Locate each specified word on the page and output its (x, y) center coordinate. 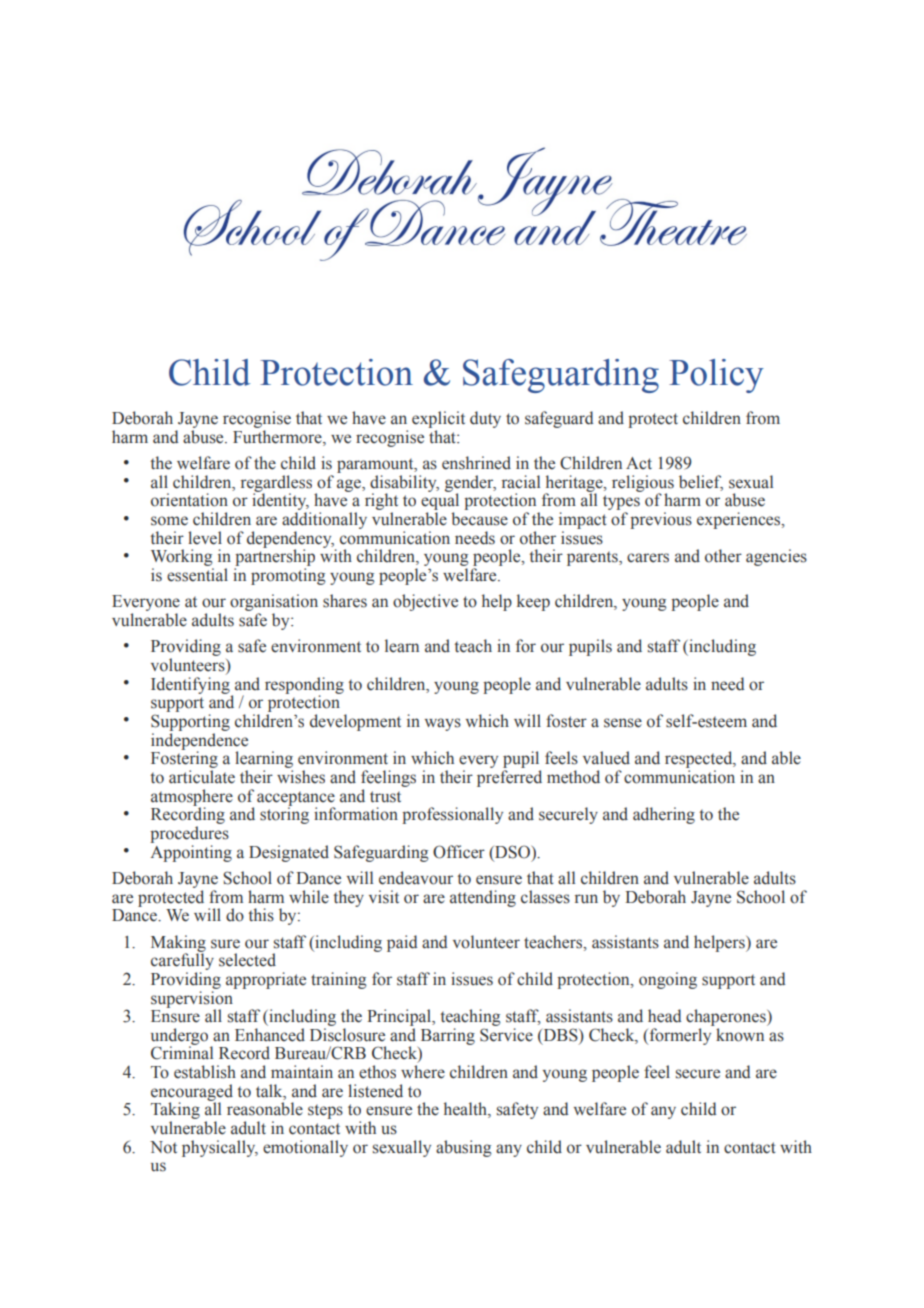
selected (247, 960)
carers (648, 558)
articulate (202, 777)
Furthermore (278, 437)
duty (485, 419)
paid (402, 943)
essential (197, 575)
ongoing (668, 980)
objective (425, 602)
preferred (509, 778)
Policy (716, 376)
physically (220, 1148)
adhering (664, 815)
